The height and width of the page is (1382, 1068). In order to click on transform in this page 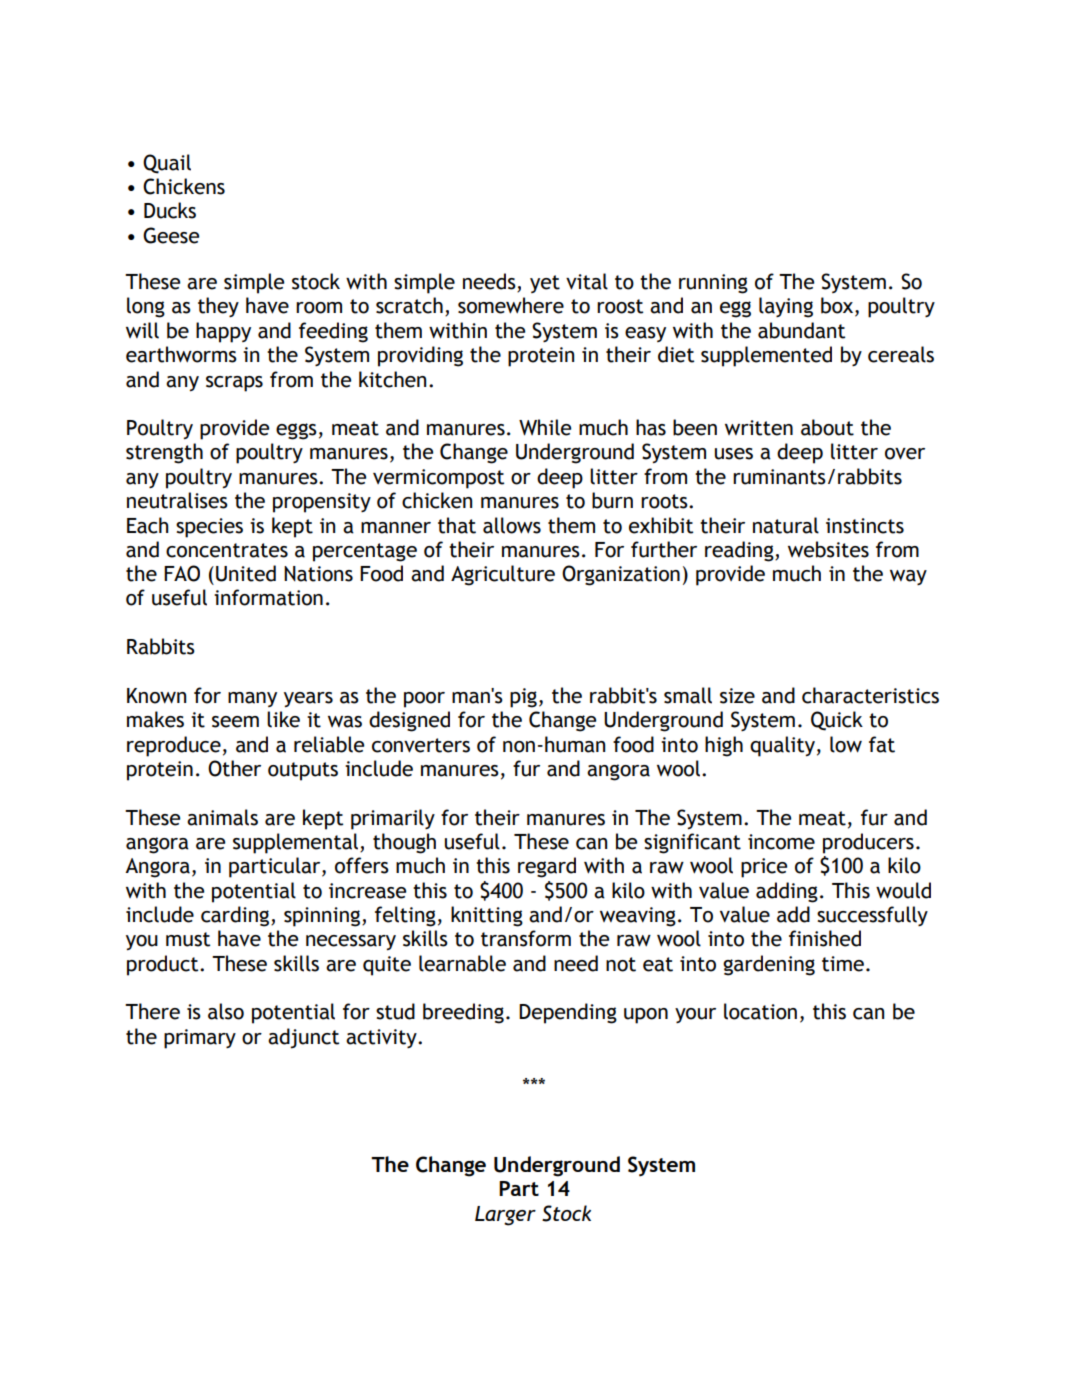, I will do `click(526, 938)`.
